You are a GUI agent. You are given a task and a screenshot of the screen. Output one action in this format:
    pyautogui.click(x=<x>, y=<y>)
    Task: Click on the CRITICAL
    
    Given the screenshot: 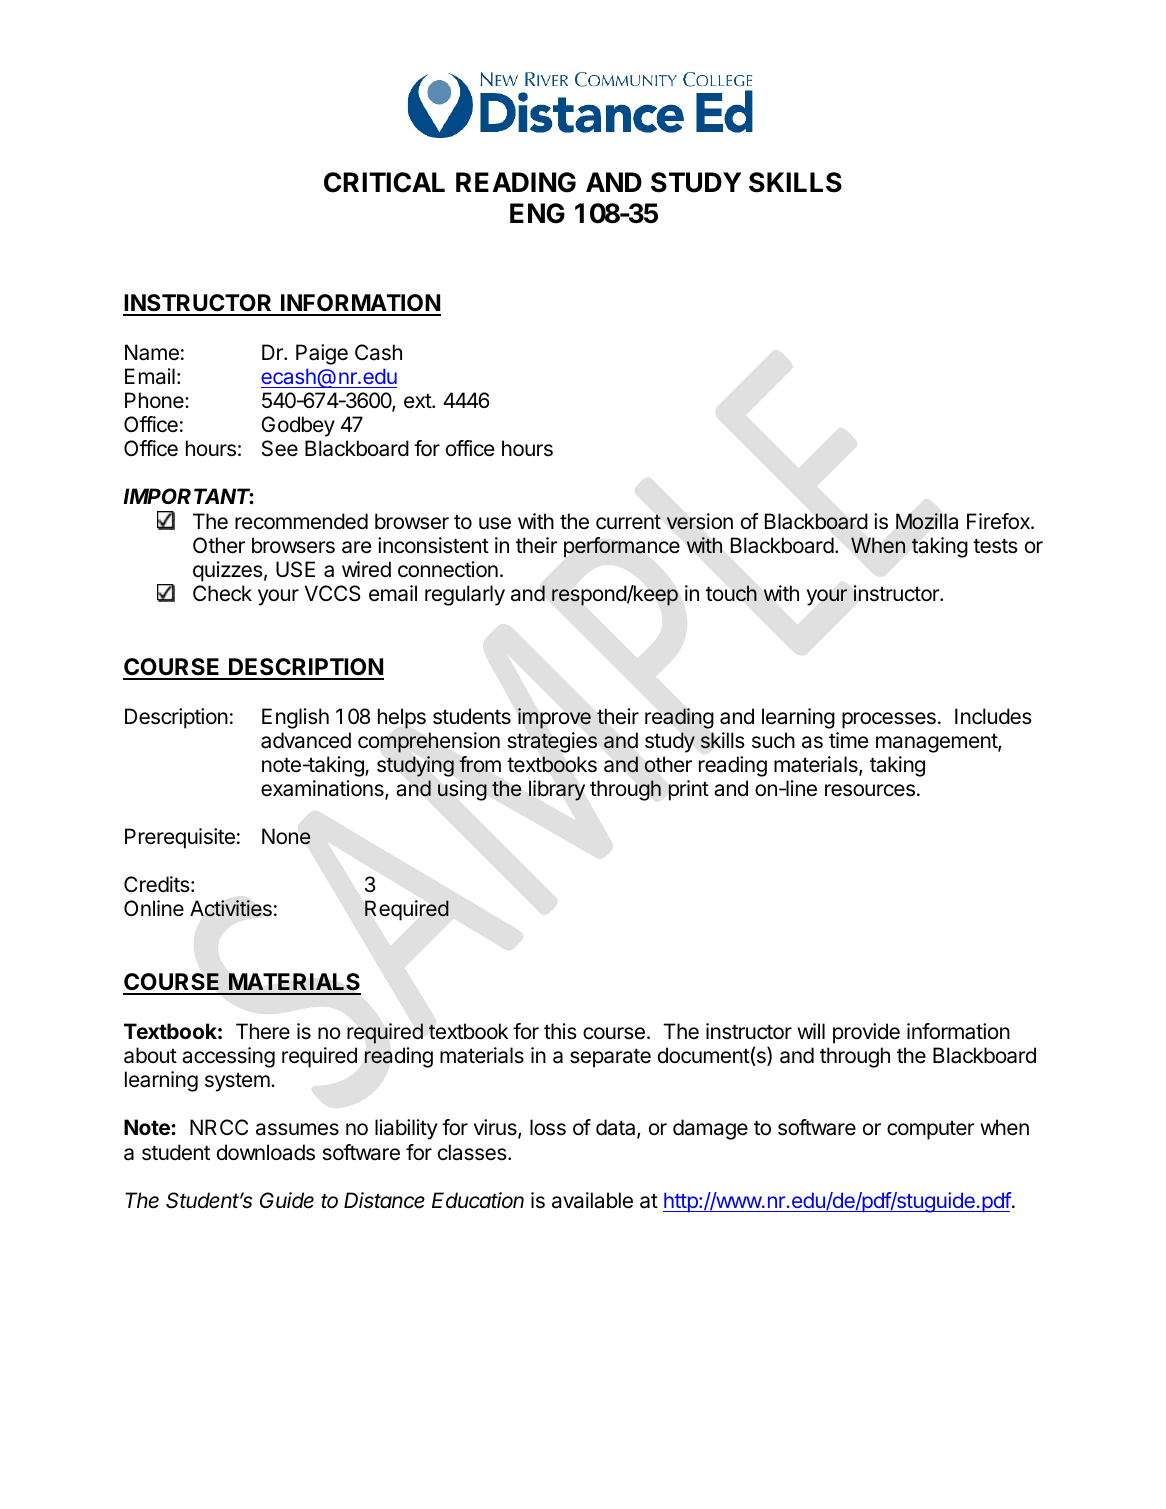 What is the action you would take?
    pyautogui.click(x=384, y=182)
